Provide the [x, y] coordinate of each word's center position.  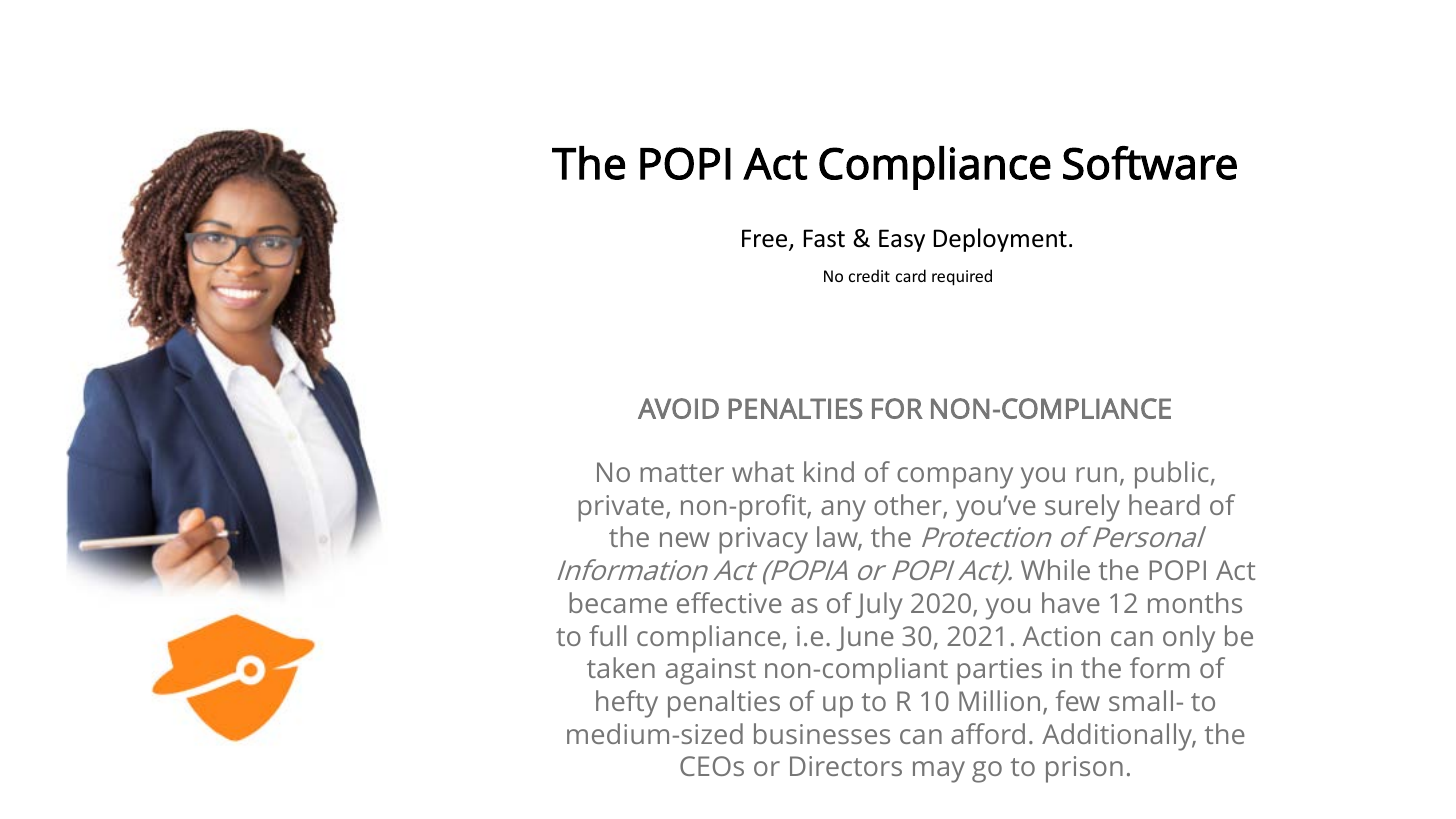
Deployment [1000, 240]
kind [829, 471]
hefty [627, 704]
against [711, 671]
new [685, 539]
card [911, 275]
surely [1082, 508]
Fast [824, 238]
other [909, 506]
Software [1150, 163]
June [865, 638]
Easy [902, 240]
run [1096, 474]
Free [766, 239]
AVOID [678, 408]
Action [1061, 636]
